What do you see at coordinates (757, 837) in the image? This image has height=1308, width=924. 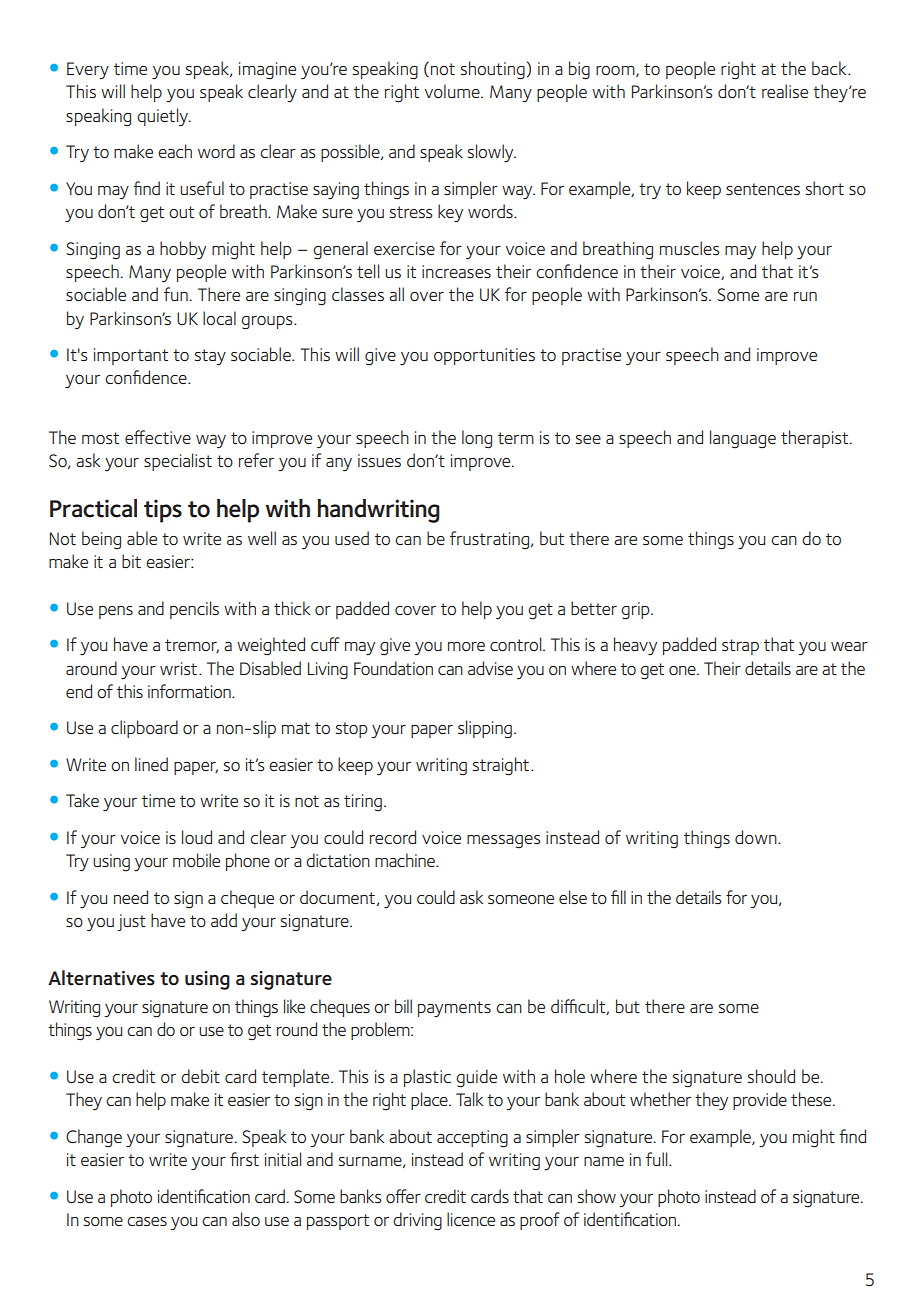 I see `down` at bounding box center [757, 837].
